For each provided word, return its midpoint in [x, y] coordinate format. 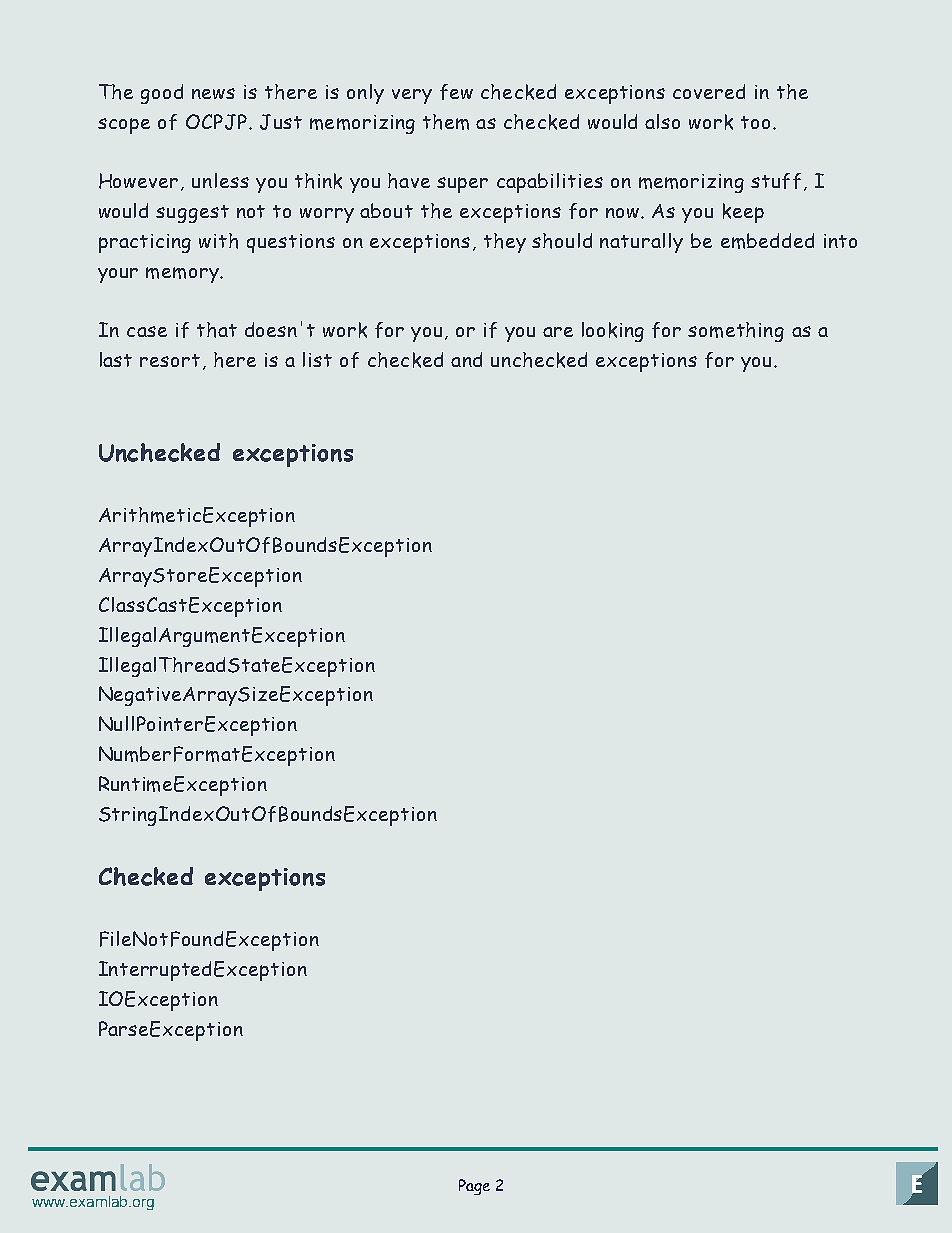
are [558, 332]
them [446, 122]
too [755, 122]
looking [613, 332]
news [213, 93]
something [736, 332]
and [466, 359]
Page [474, 1187]
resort [170, 360]
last [116, 359]
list [317, 359]
